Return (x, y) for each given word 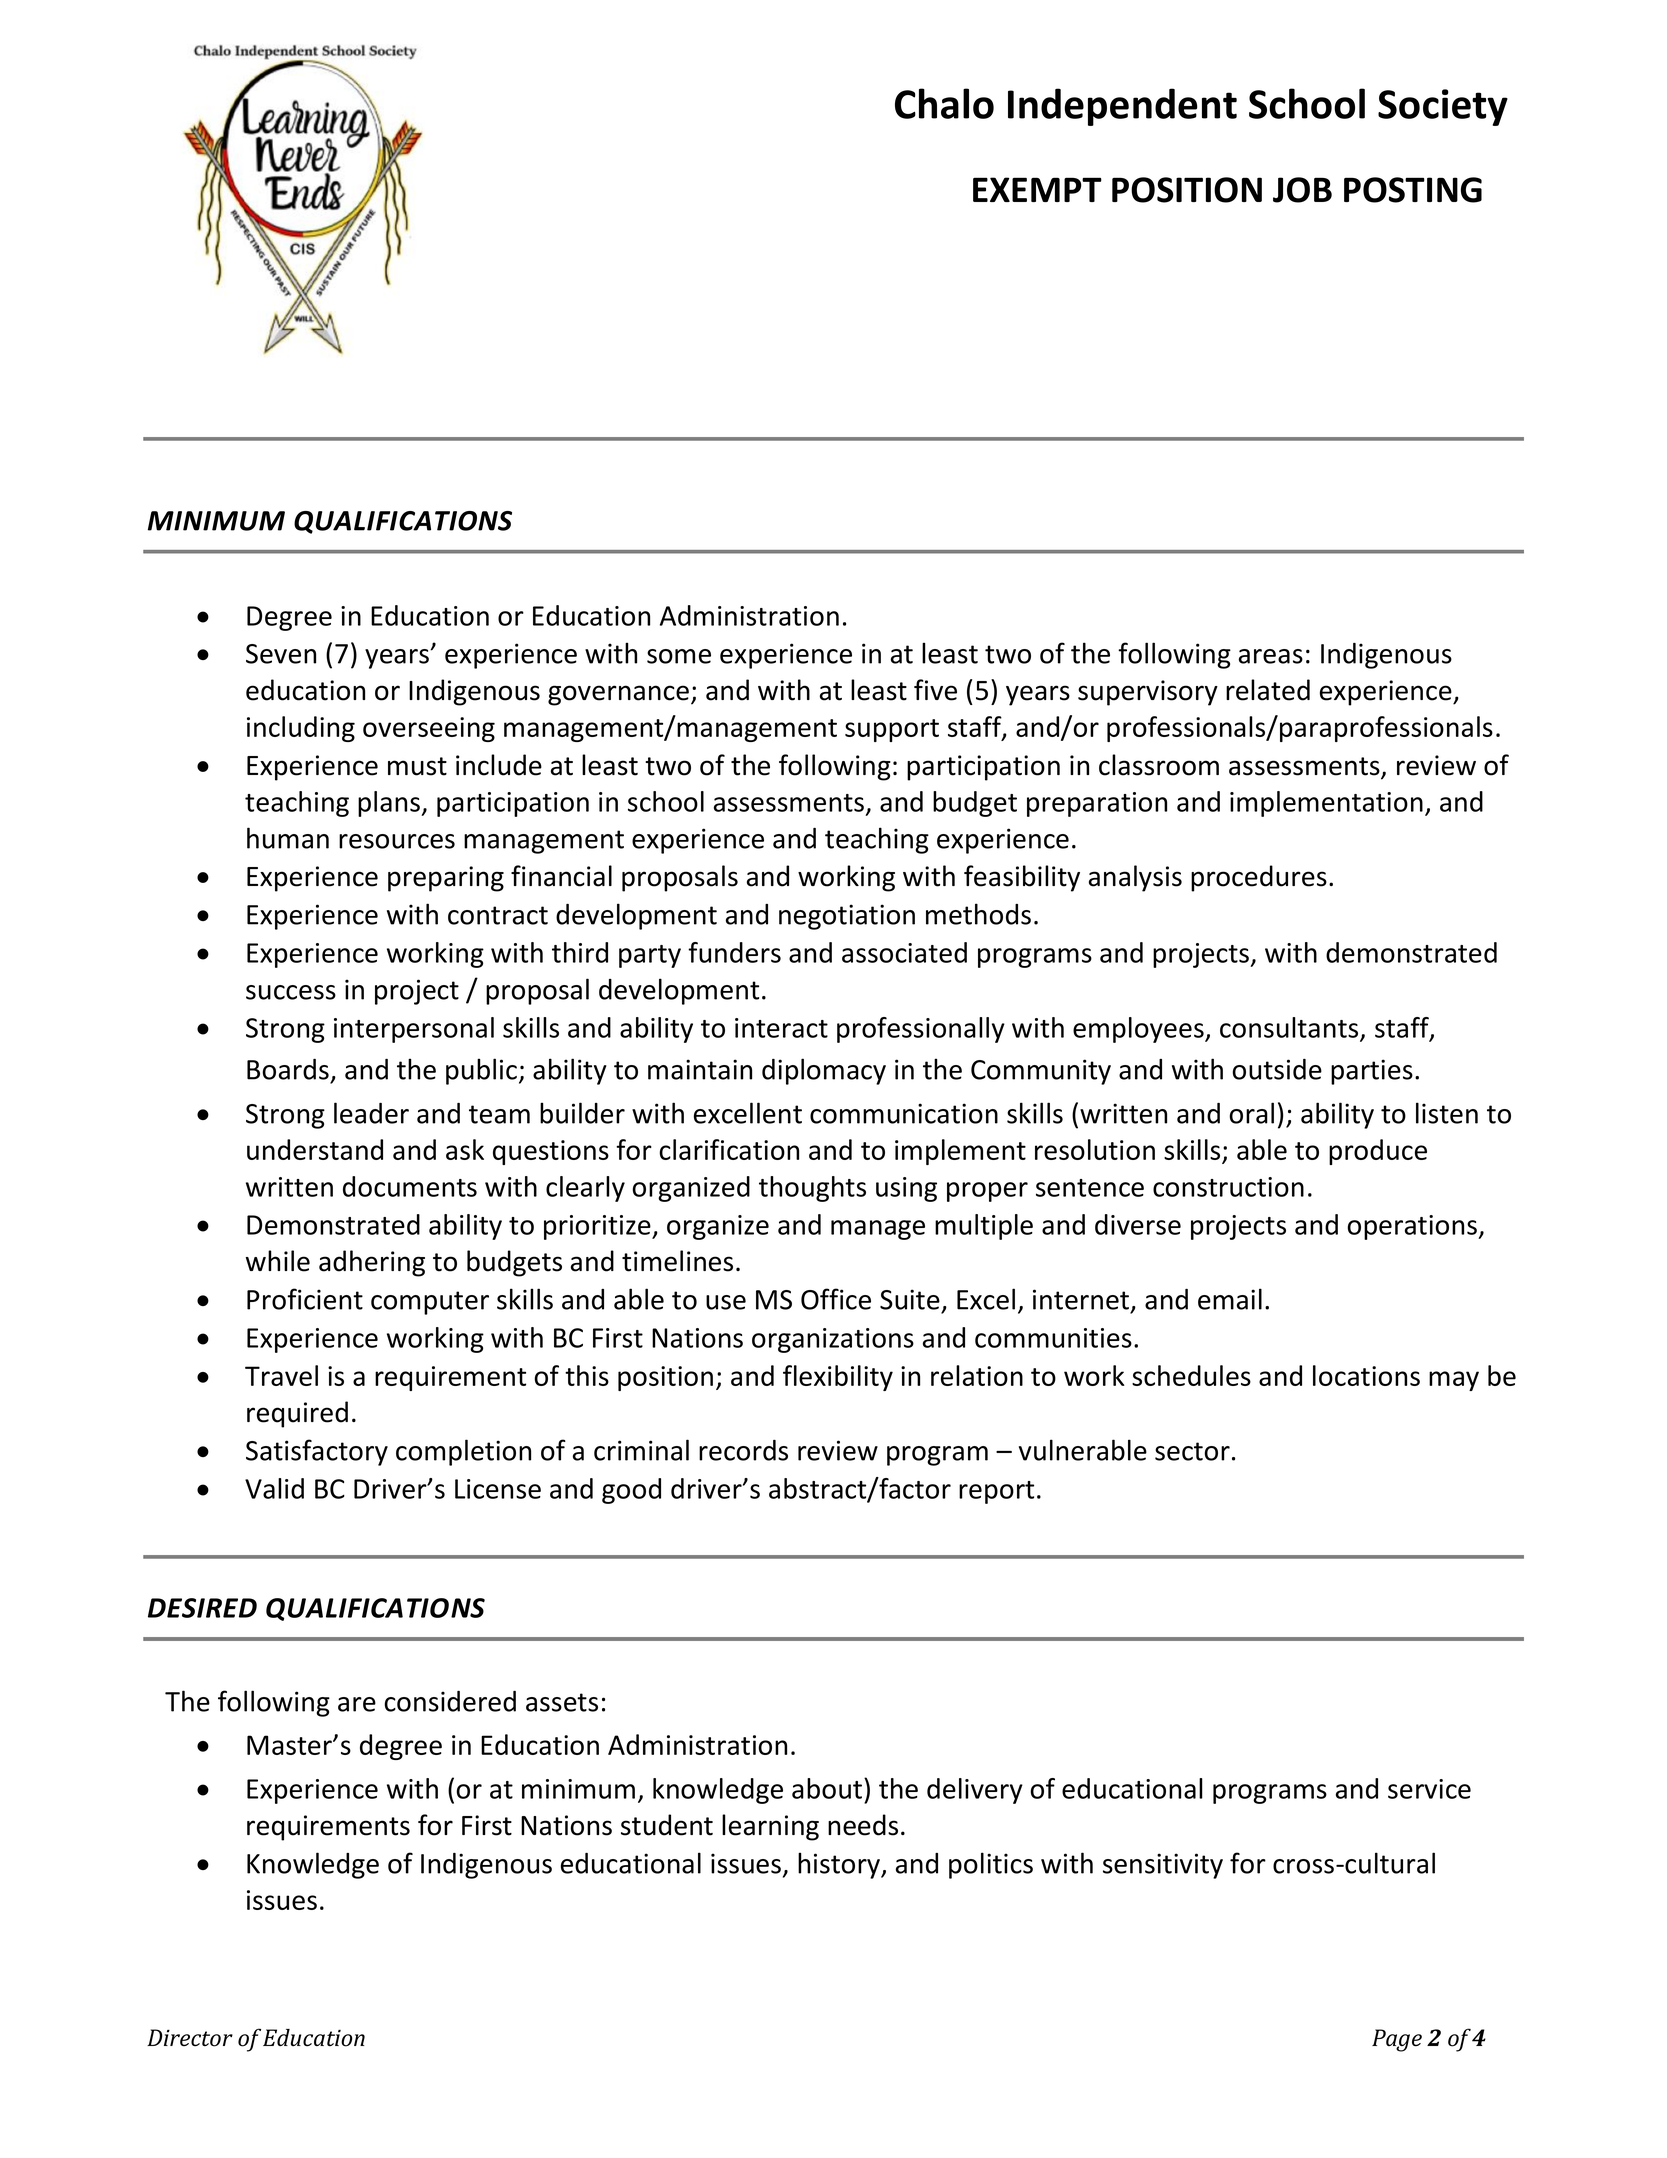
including (301, 729)
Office (836, 1299)
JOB (1302, 190)
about (828, 1788)
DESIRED (202, 1608)
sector (1192, 1451)
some (679, 656)
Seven (281, 654)
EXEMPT (1037, 189)
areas (1271, 656)
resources (397, 841)
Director (190, 2038)
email (1230, 1299)
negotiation (847, 917)
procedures (1259, 878)
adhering (372, 1263)
